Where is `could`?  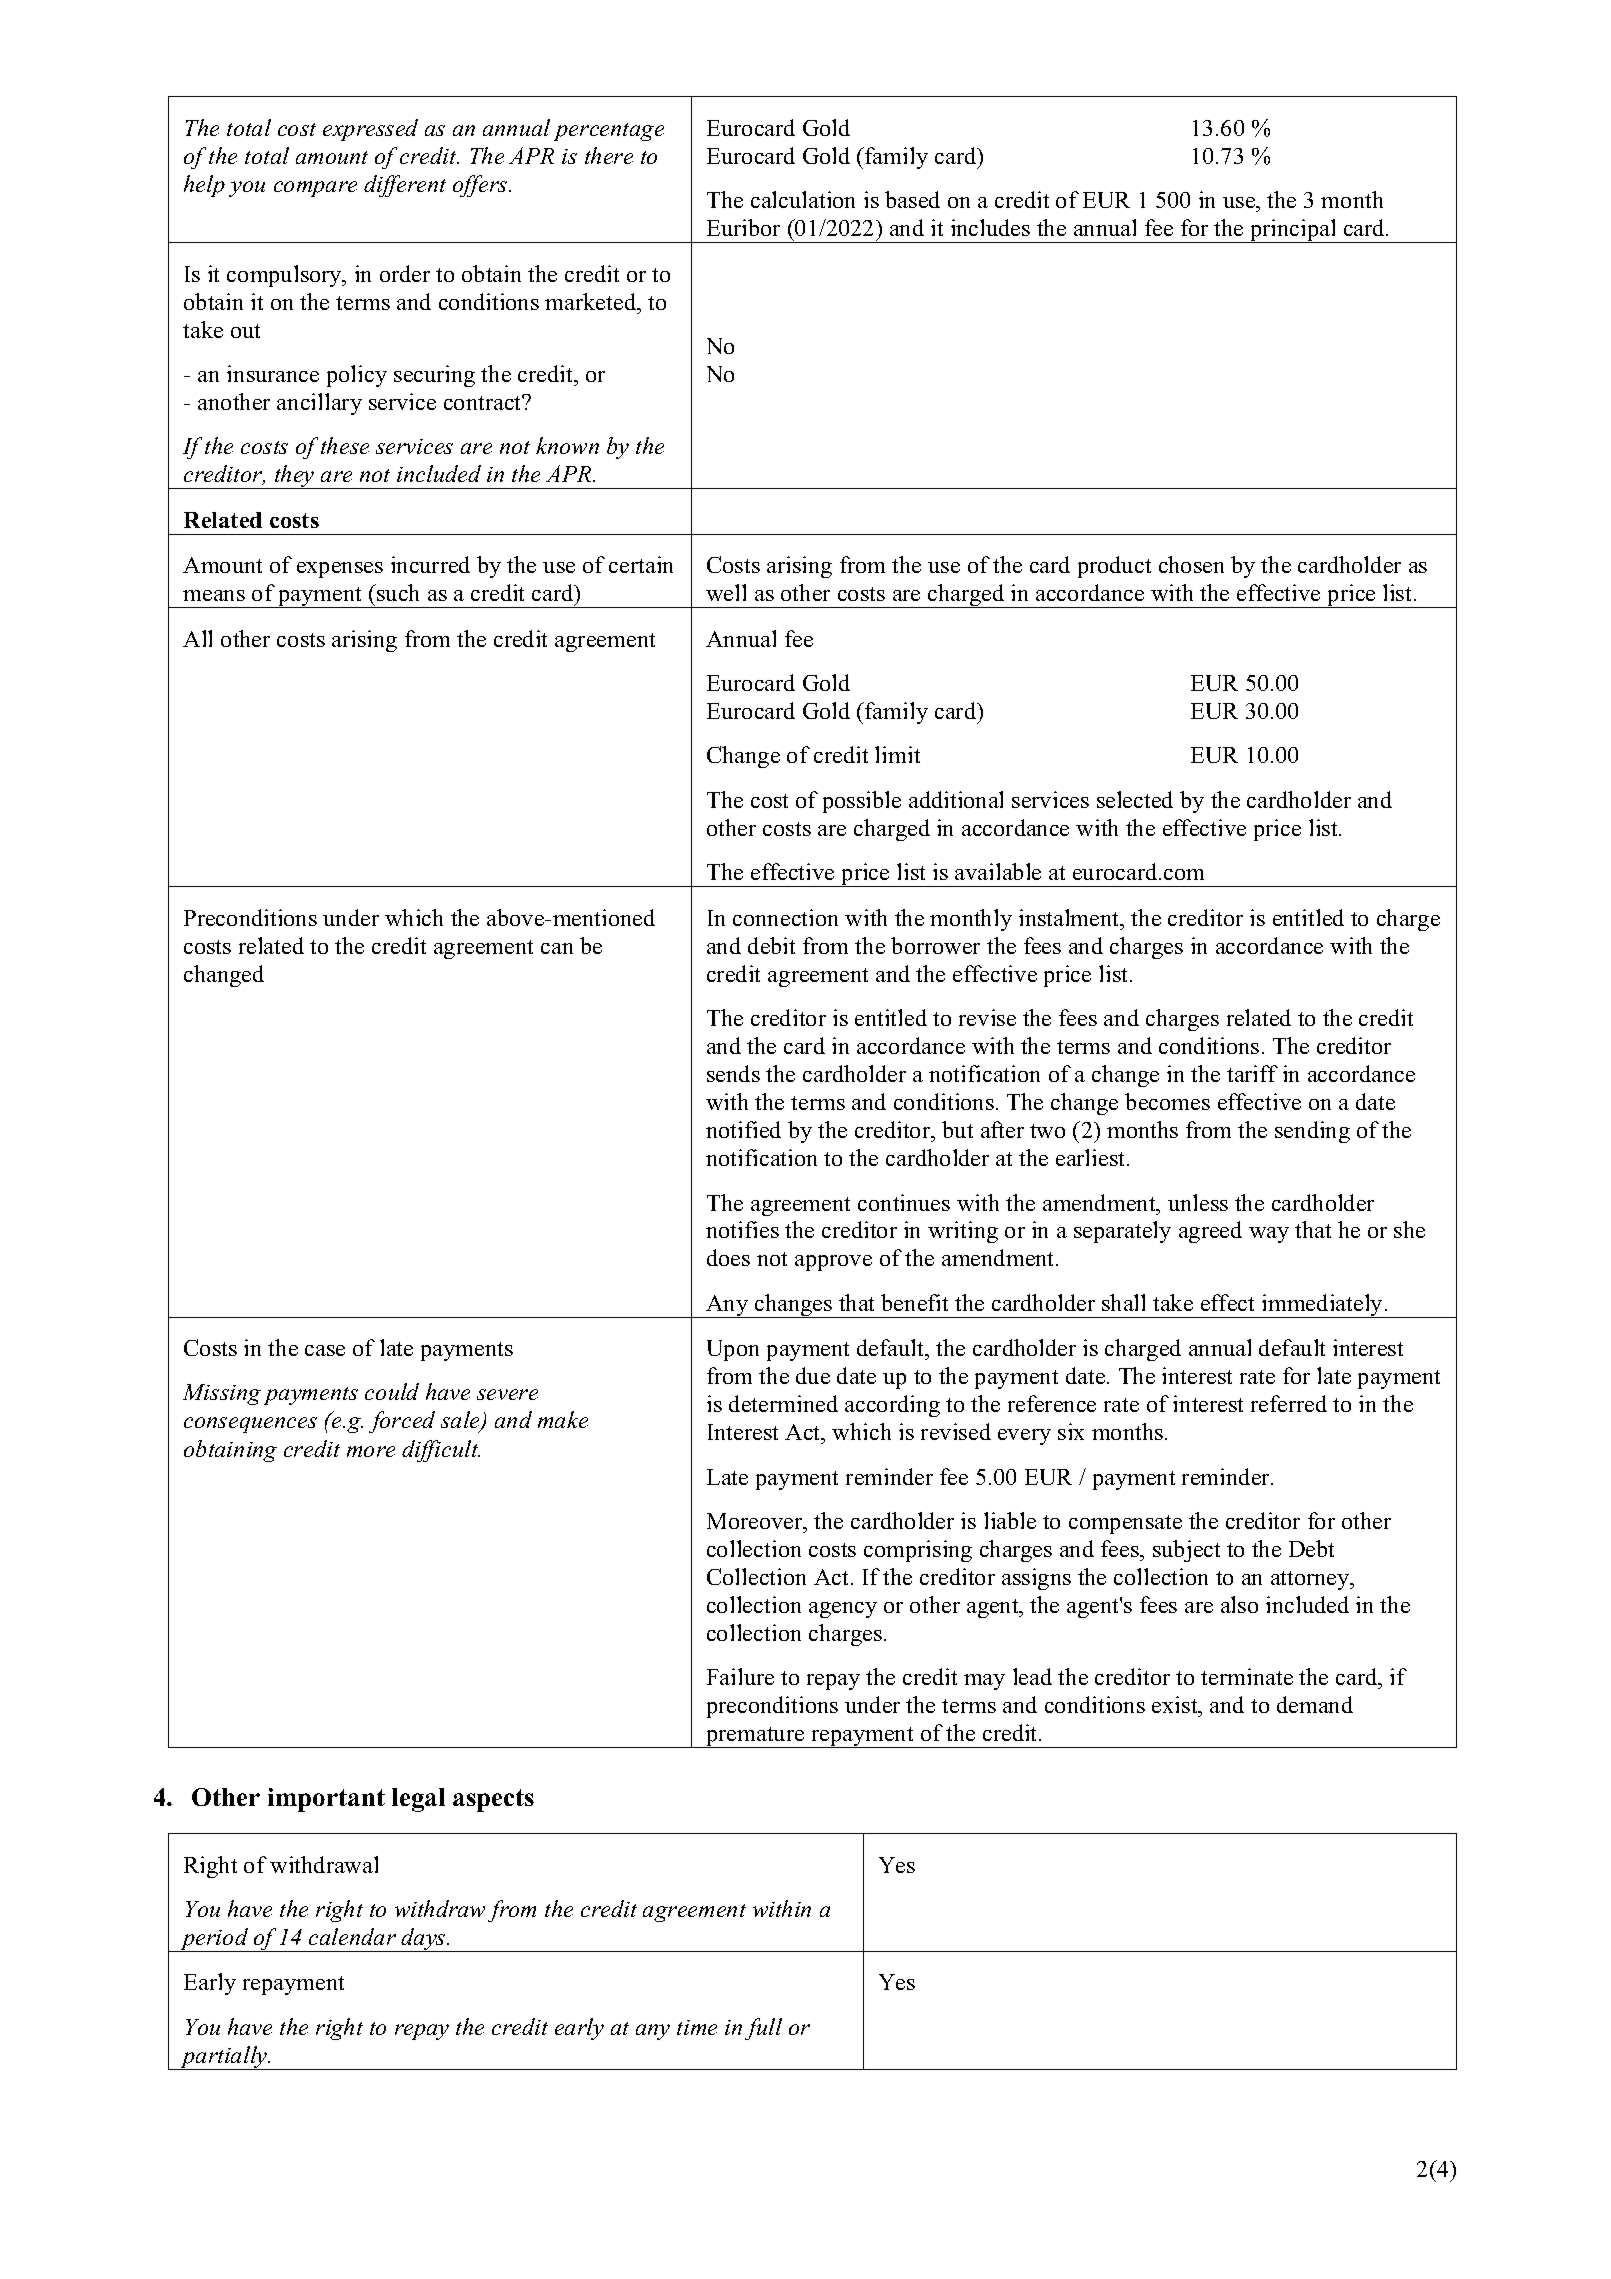
could is located at coordinates (392, 1391).
